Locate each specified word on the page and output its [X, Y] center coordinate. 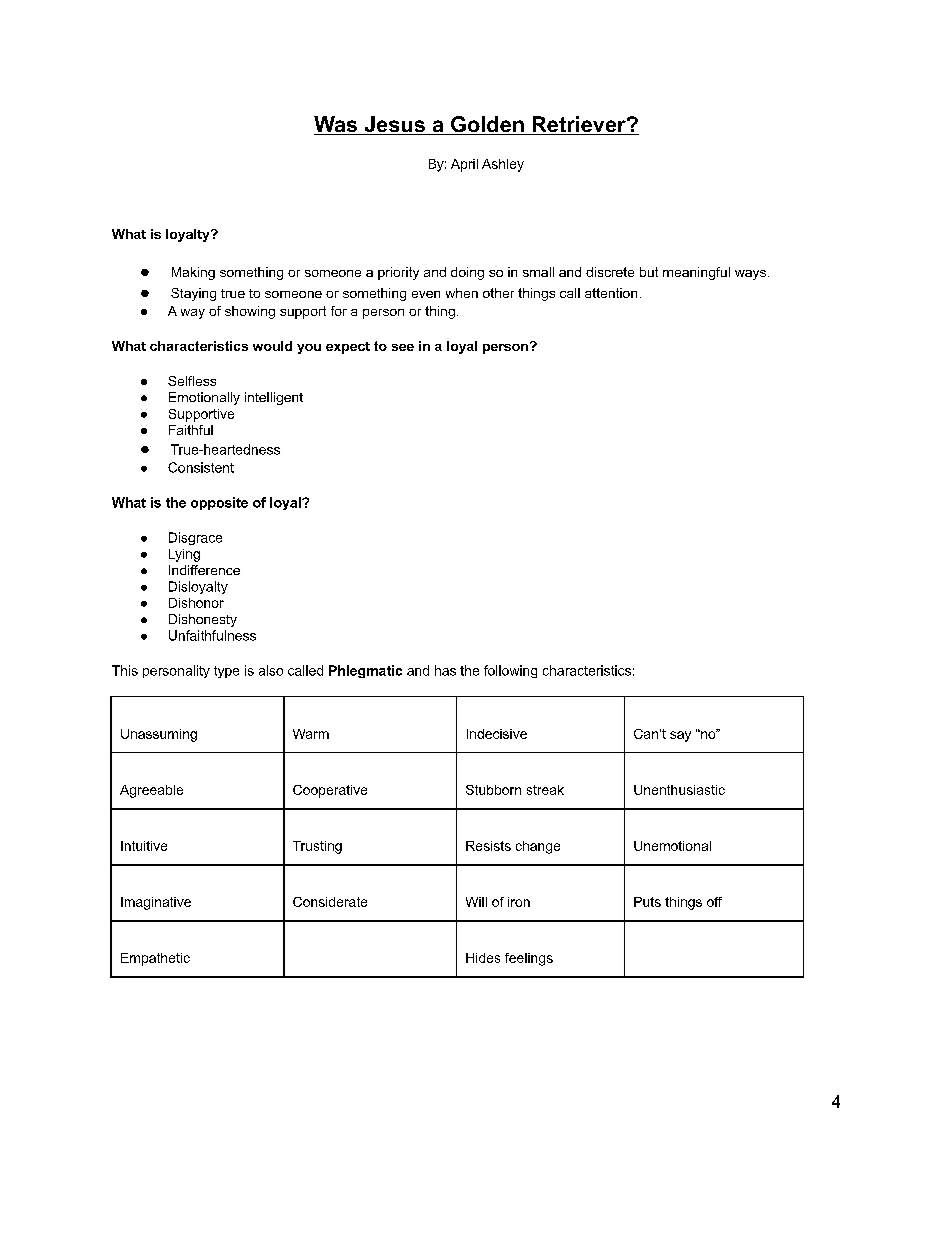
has [445, 670]
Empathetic [155, 959]
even [426, 294]
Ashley [503, 165]
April [464, 165]
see [403, 347]
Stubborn [493, 790]
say [680, 736]
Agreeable [151, 791]
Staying [193, 294]
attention [611, 293]
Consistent [201, 467]
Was [337, 125]
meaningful [696, 273]
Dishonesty [203, 620]
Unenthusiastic [679, 790]
